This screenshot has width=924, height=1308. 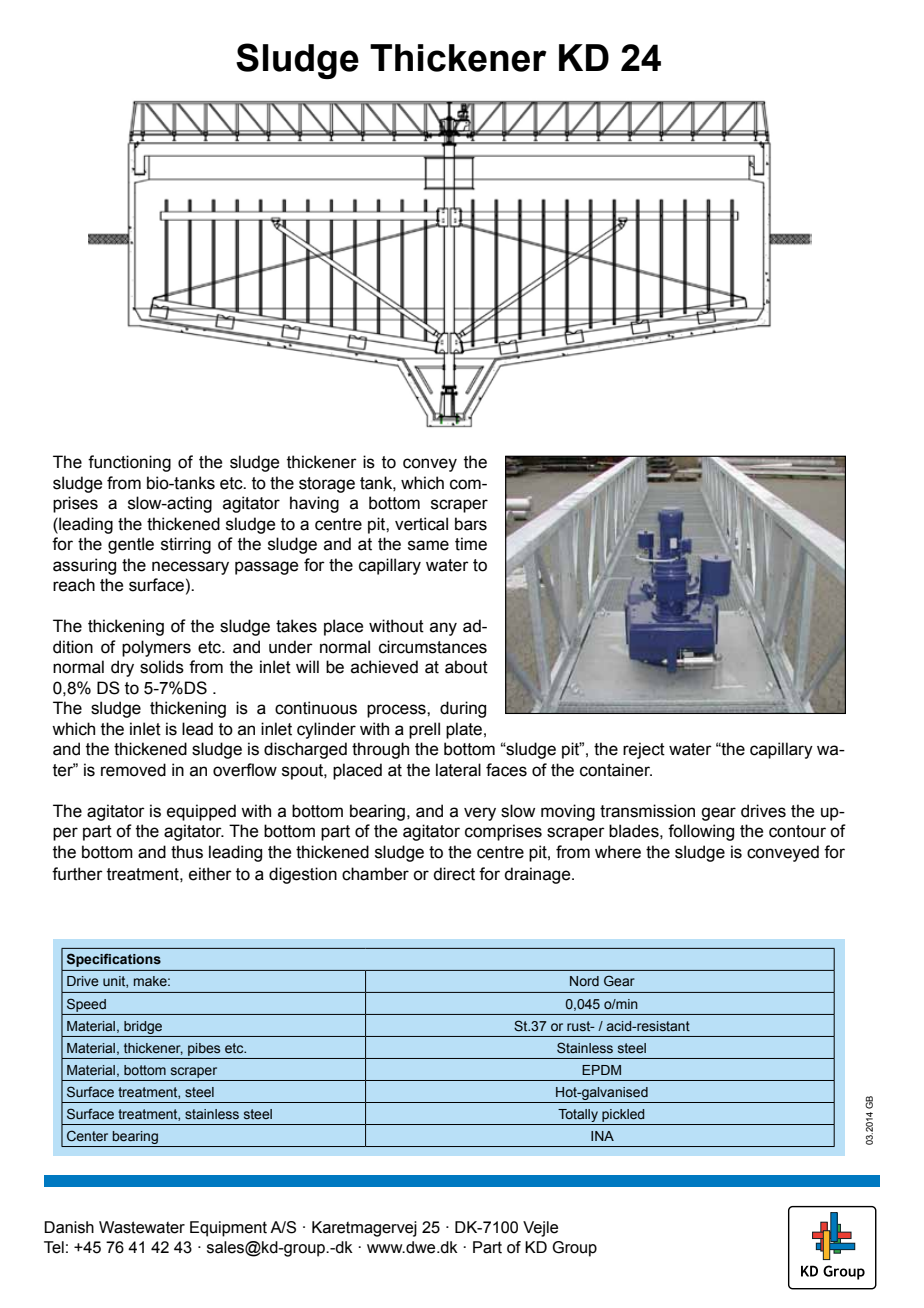 What do you see at coordinates (466, 667) in the screenshot?
I see `about` at bounding box center [466, 667].
